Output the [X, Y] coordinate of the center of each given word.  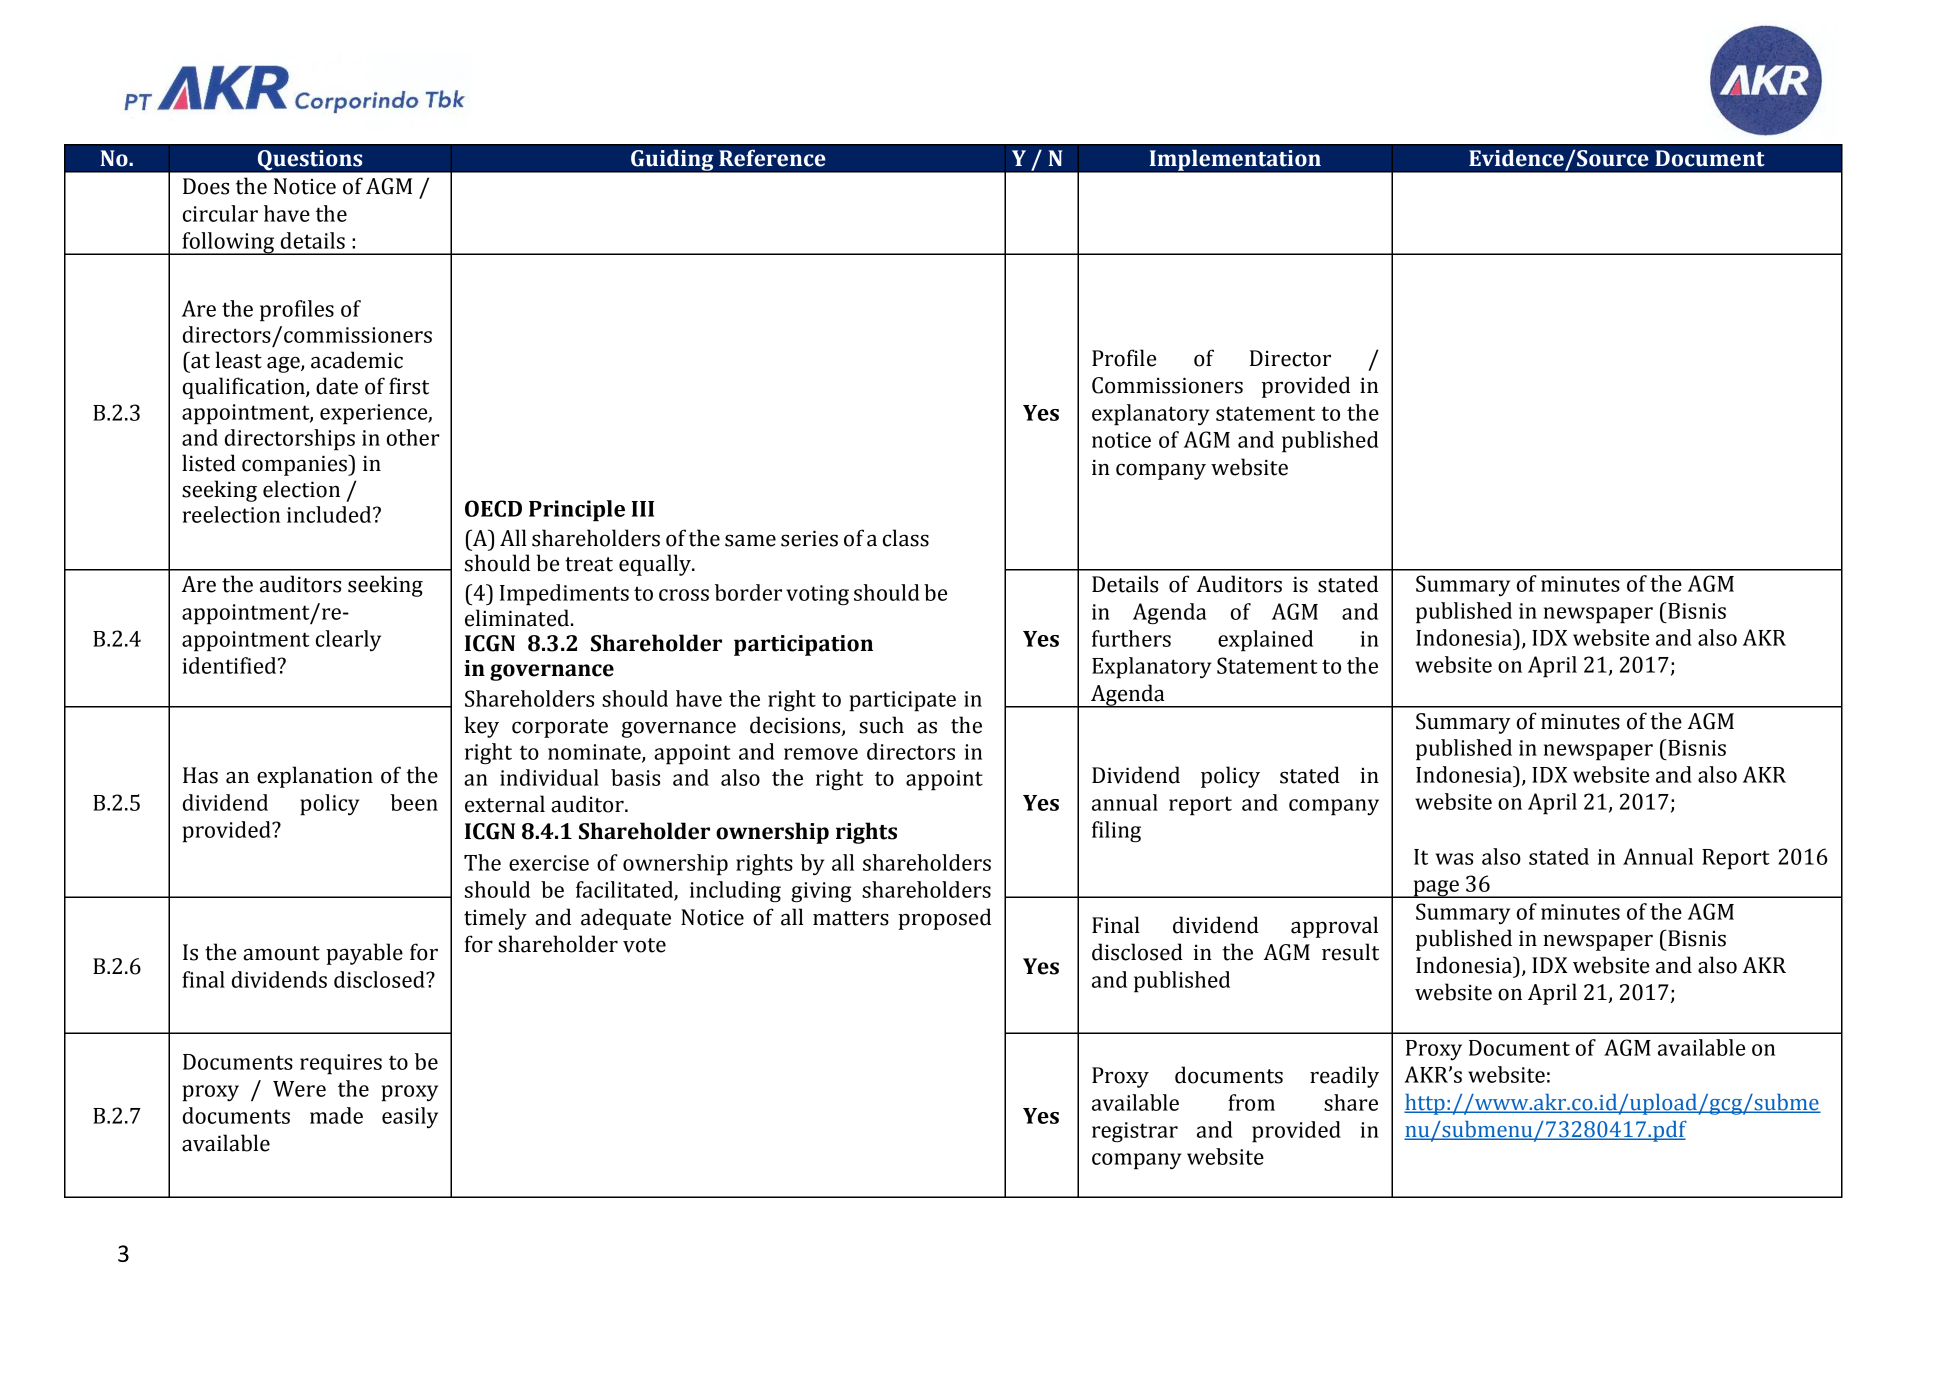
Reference [772, 158]
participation [803, 645]
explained [1265, 641]
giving [821, 892]
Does [206, 186]
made [336, 1115]
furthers [1131, 638]
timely [495, 919]
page [1436, 889]
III [642, 509]
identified [231, 665]
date [337, 386]
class [906, 538]
